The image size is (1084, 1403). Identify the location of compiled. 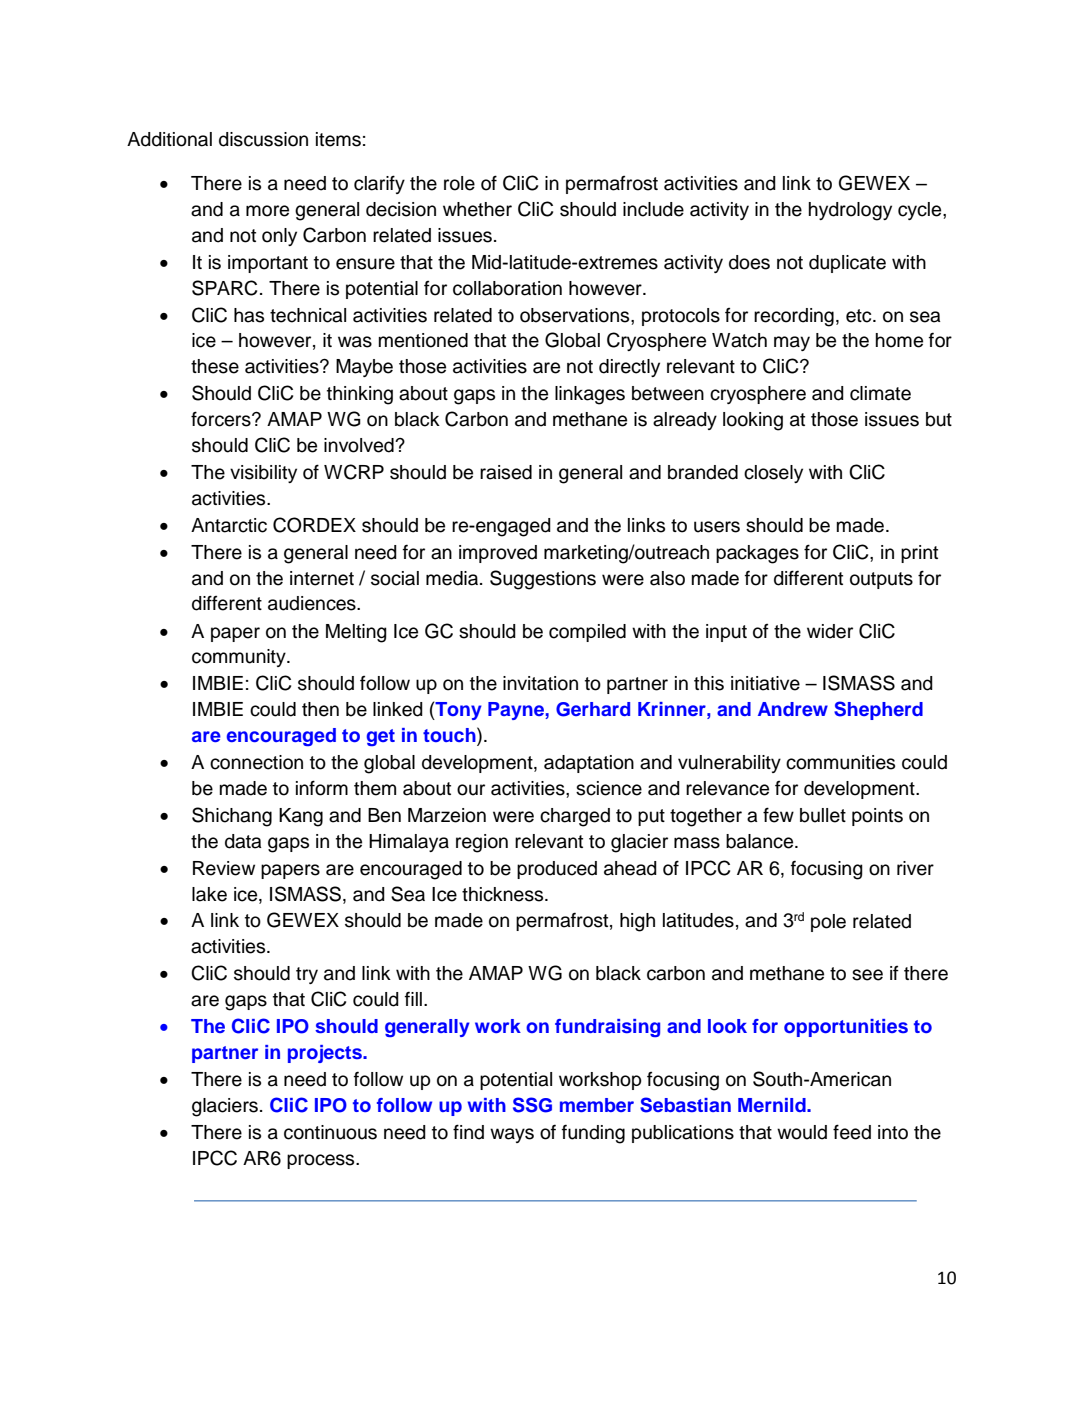
(587, 633).
